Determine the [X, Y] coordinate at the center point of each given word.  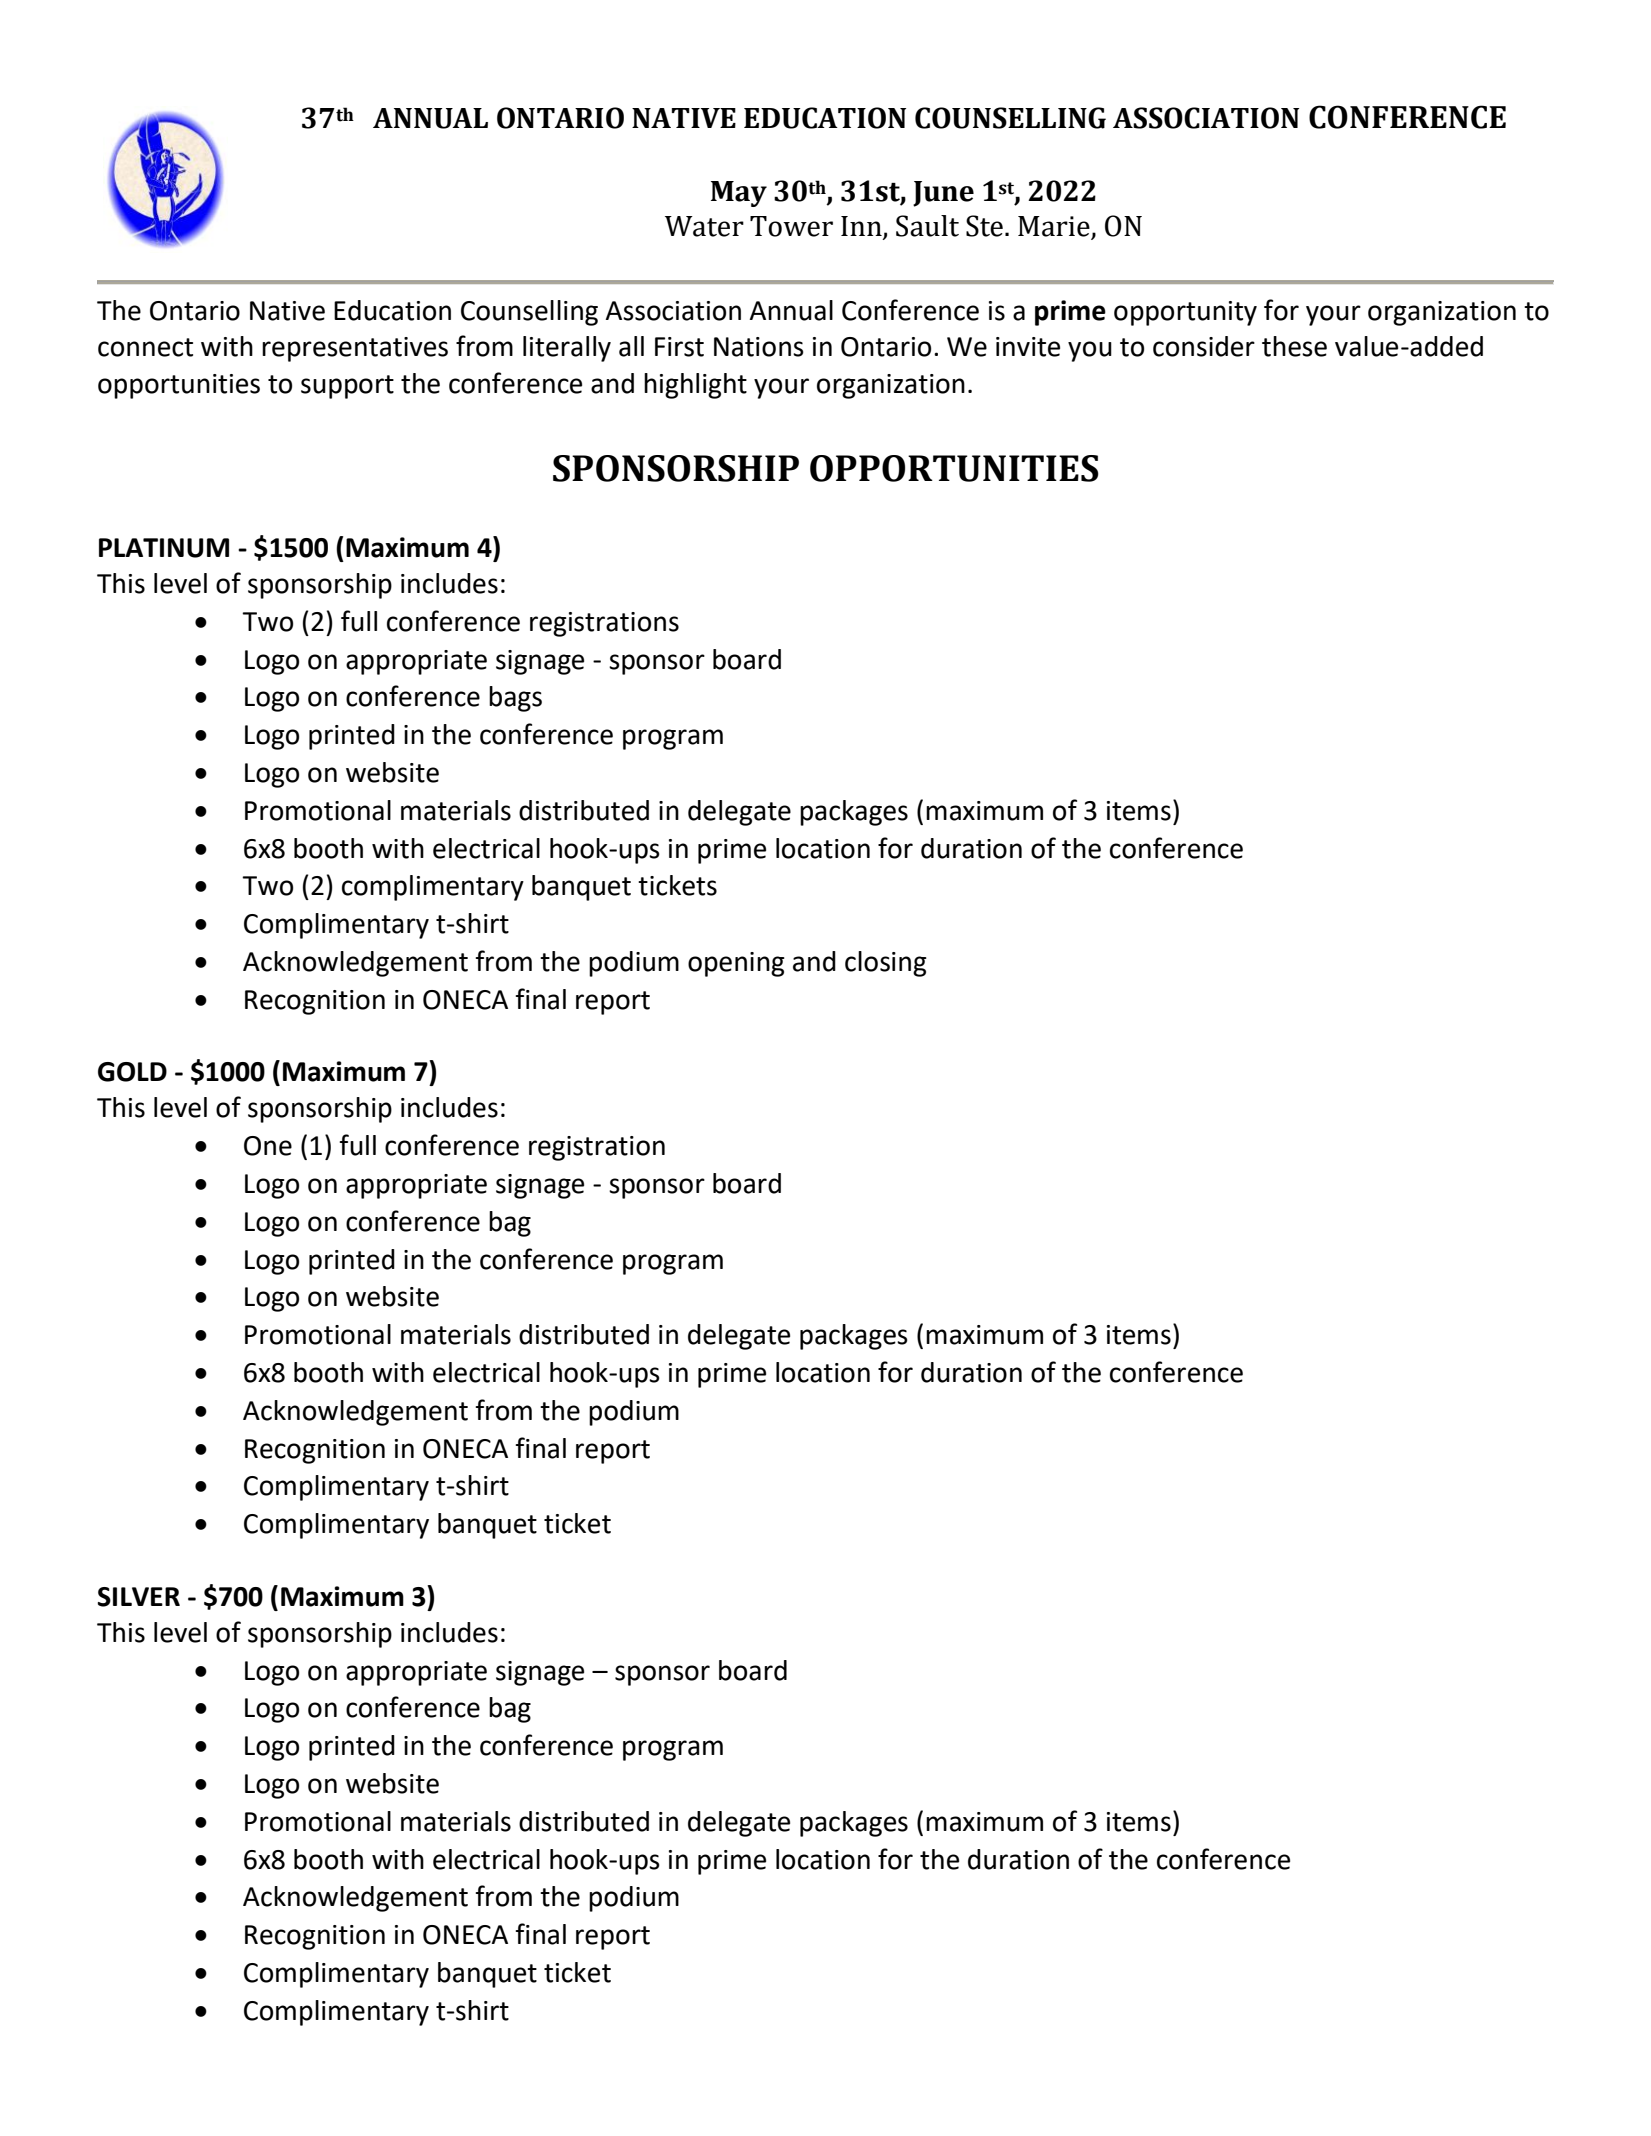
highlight [695, 386]
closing [886, 964]
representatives [355, 349]
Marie [1055, 227]
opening [736, 964]
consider [1204, 346]
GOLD [132, 1072]
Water [704, 226]
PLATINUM [164, 548]
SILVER [139, 1597]
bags [515, 699]
